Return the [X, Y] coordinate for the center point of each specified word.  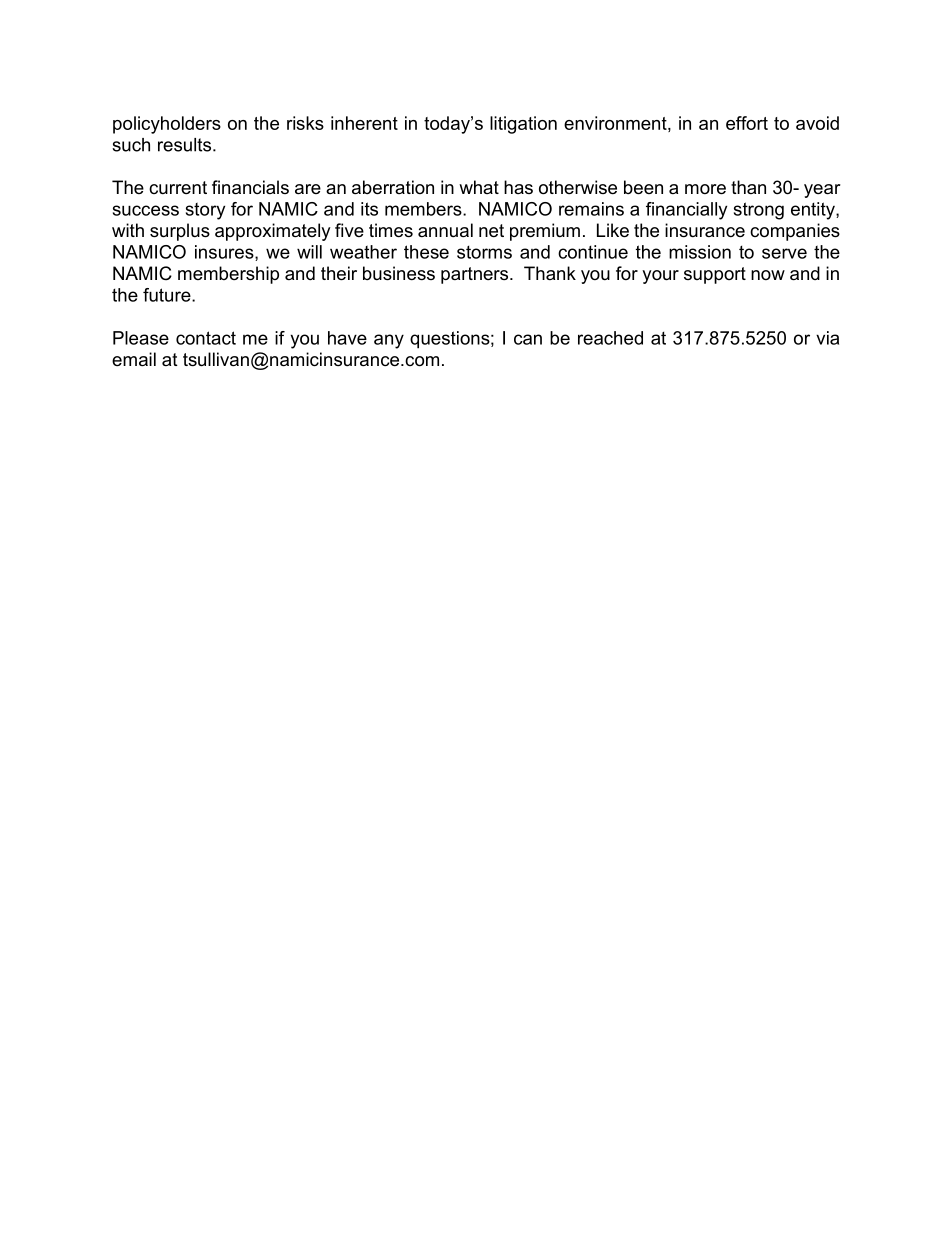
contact [206, 338]
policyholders [167, 125]
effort [747, 123]
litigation [523, 125]
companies [795, 232]
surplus [180, 232]
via [827, 338]
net [491, 231]
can [528, 339]
